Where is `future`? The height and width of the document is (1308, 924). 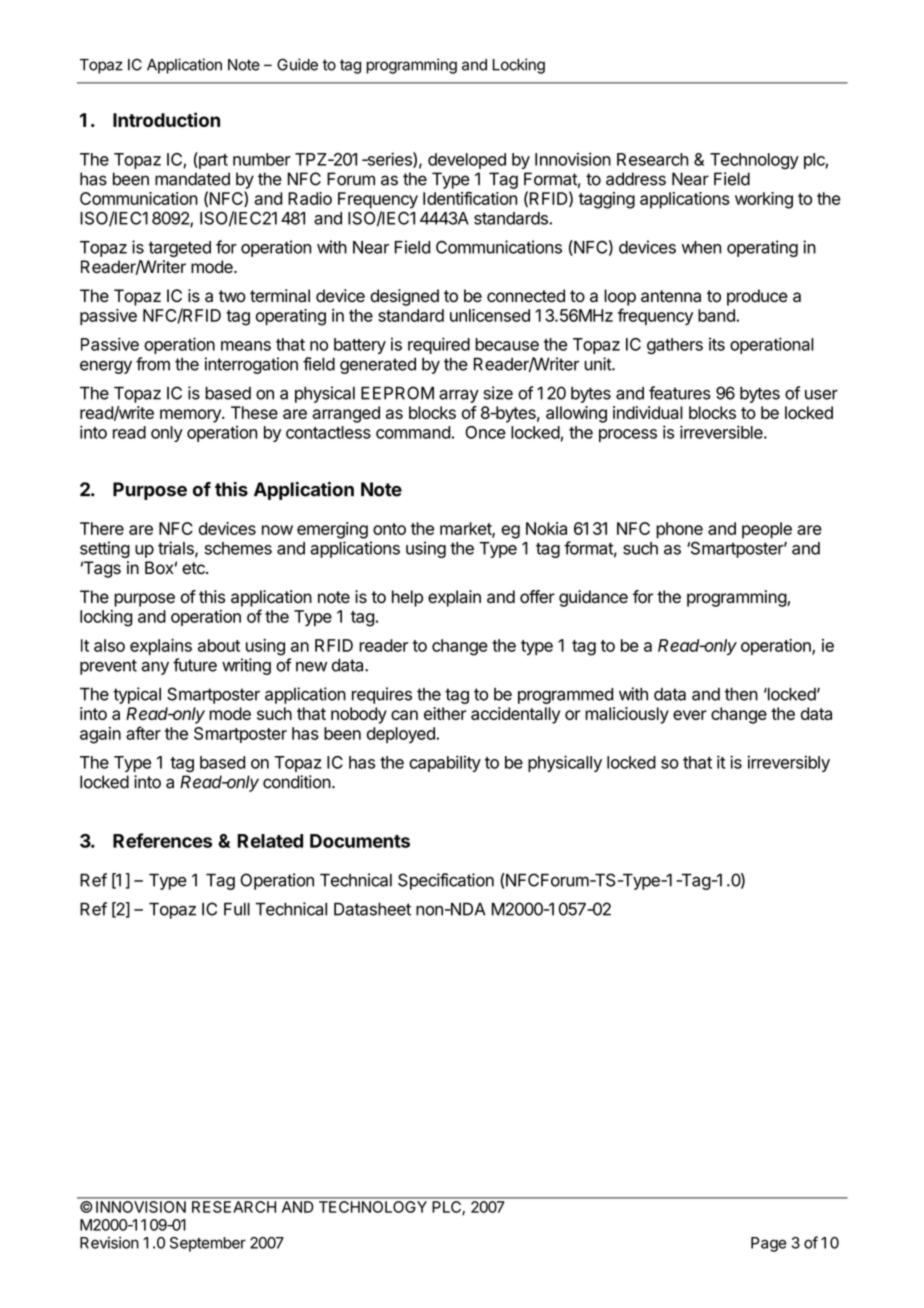 future is located at coordinates (195, 665).
